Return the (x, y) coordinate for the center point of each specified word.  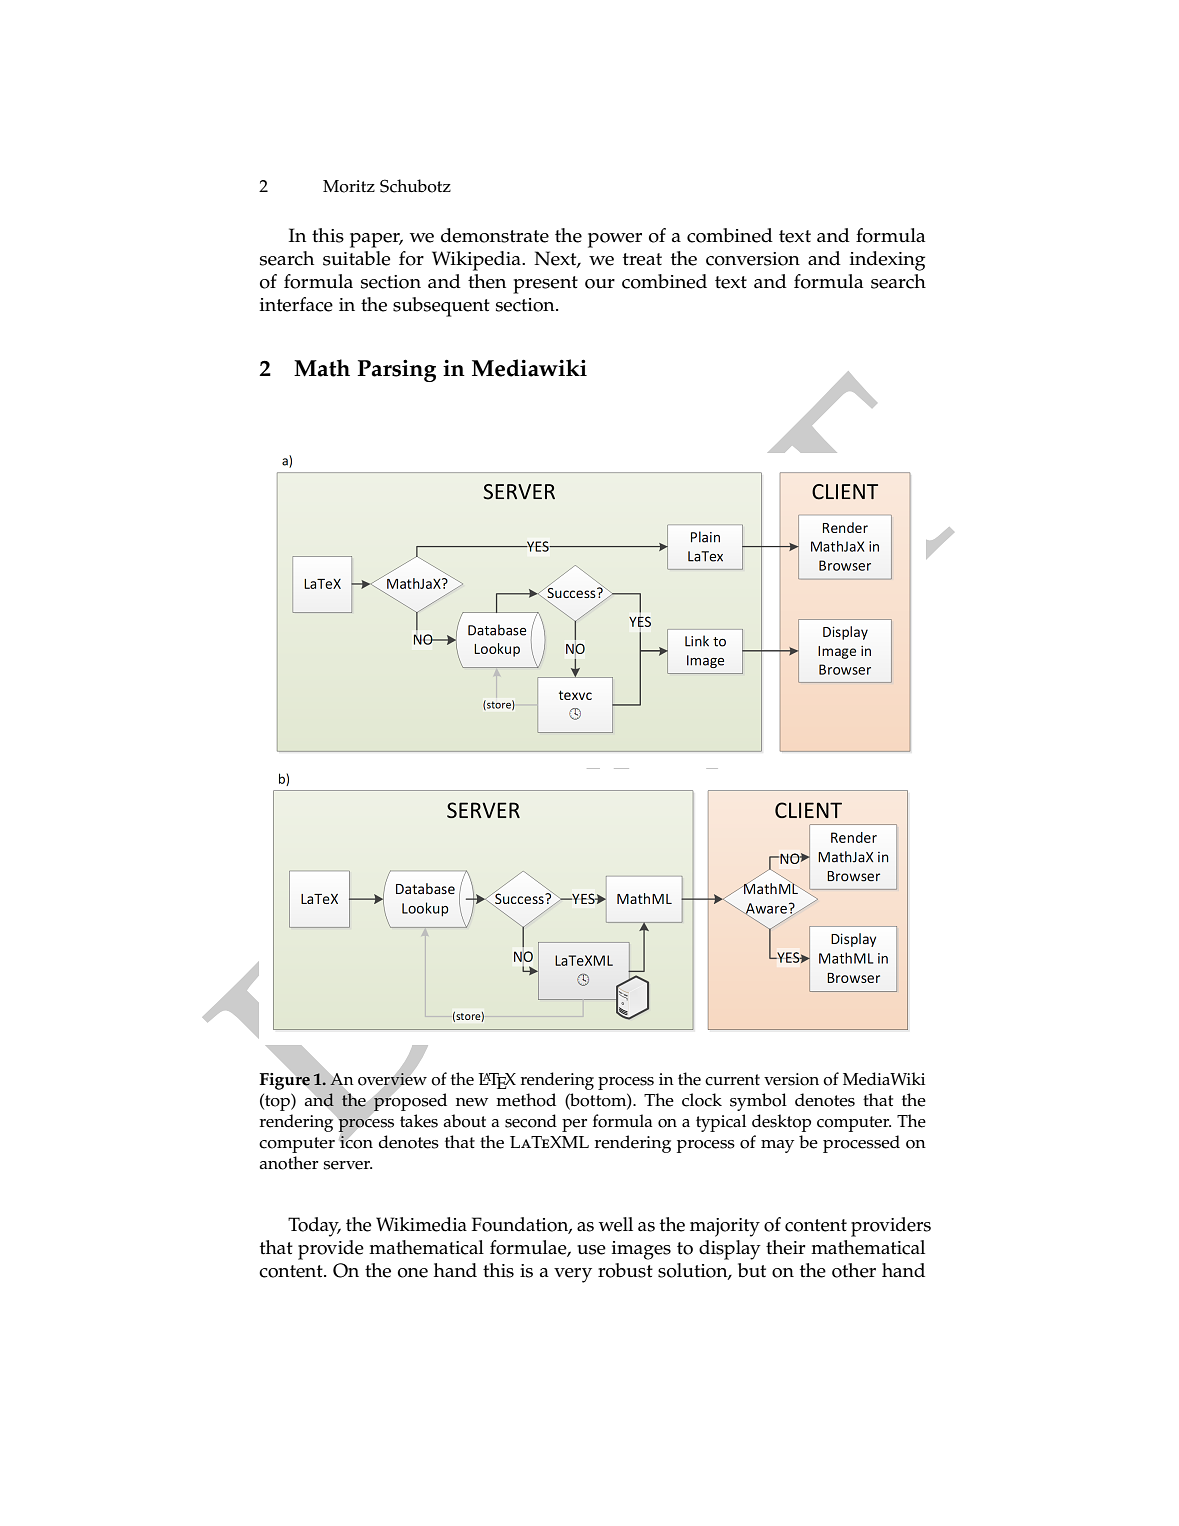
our (600, 284)
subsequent (441, 307)
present (545, 285)
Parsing (397, 370)
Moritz (349, 186)
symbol (758, 1102)
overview (392, 1078)
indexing (887, 261)
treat (642, 259)
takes (419, 1121)
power (615, 240)
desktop (781, 1123)
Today (314, 1227)
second (531, 1121)
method (526, 1100)
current (732, 1080)
